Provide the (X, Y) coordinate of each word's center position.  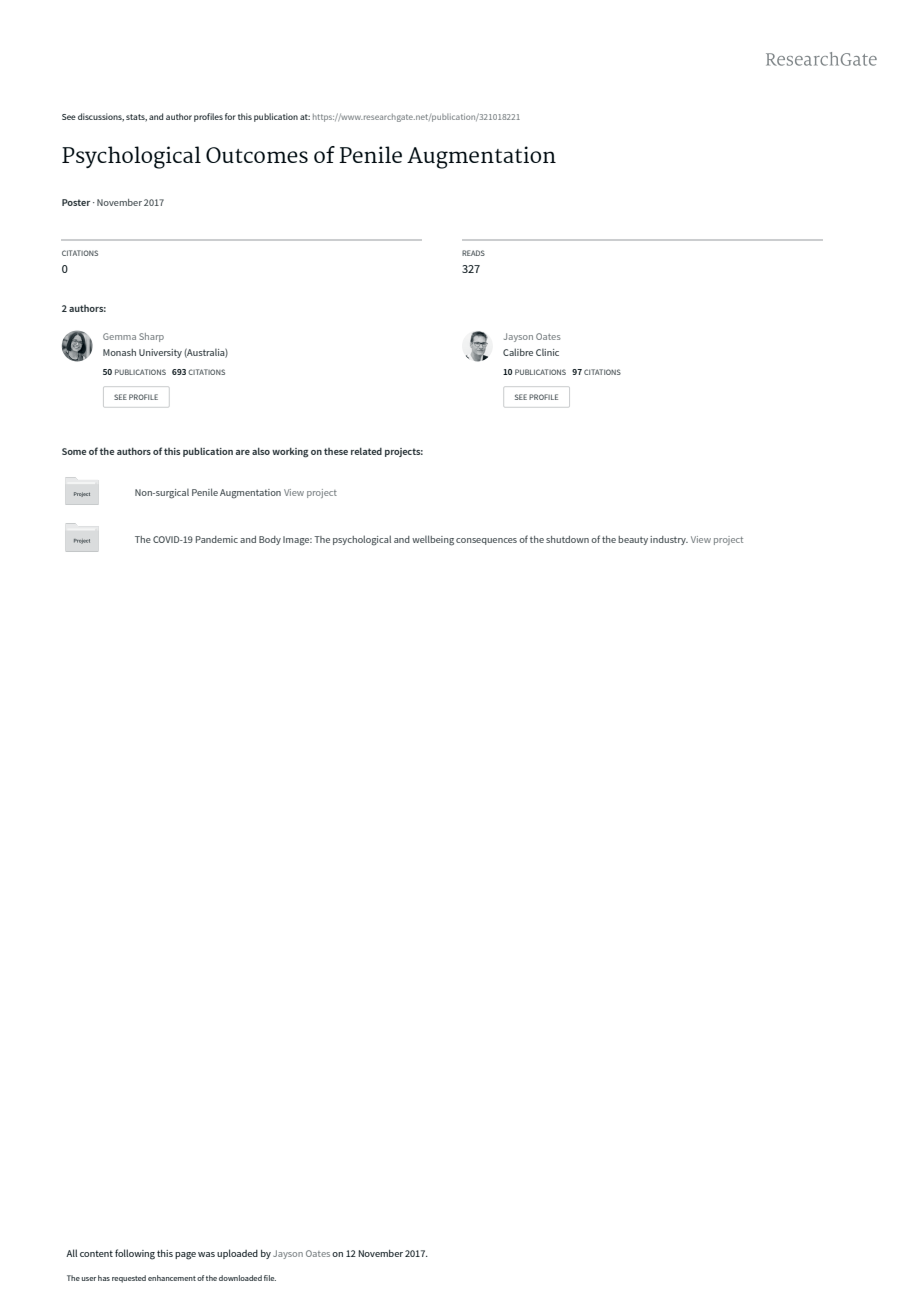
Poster (76, 202)
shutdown (567, 539)
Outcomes (257, 155)
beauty (633, 540)
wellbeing (433, 540)
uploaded (237, 1254)
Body (270, 540)
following (135, 1254)
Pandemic (217, 539)
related (366, 451)
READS (473, 253)
